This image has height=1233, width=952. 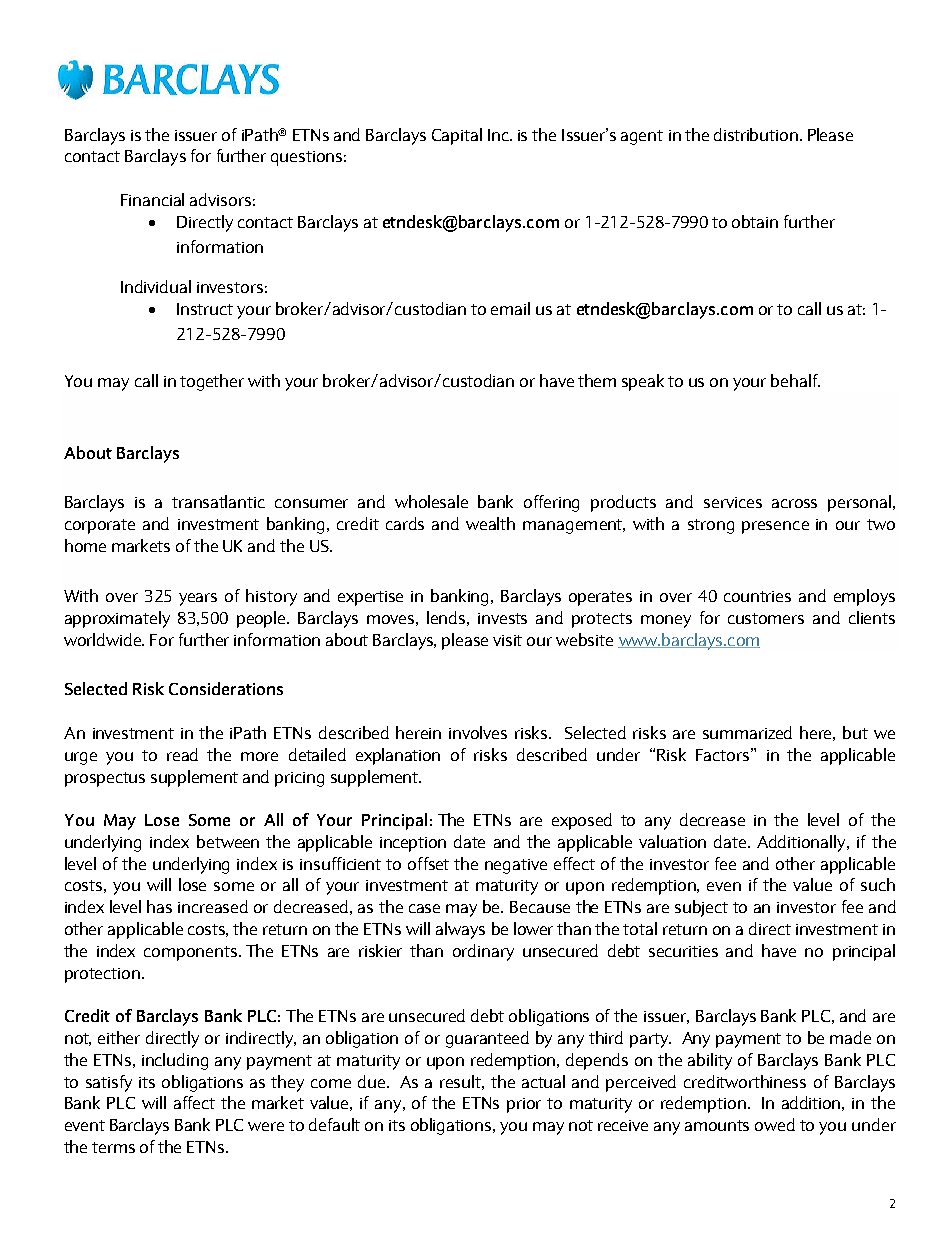 What do you see at coordinates (218, 501) in the image?
I see `transatlantic` at bounding box center [218, 501].
